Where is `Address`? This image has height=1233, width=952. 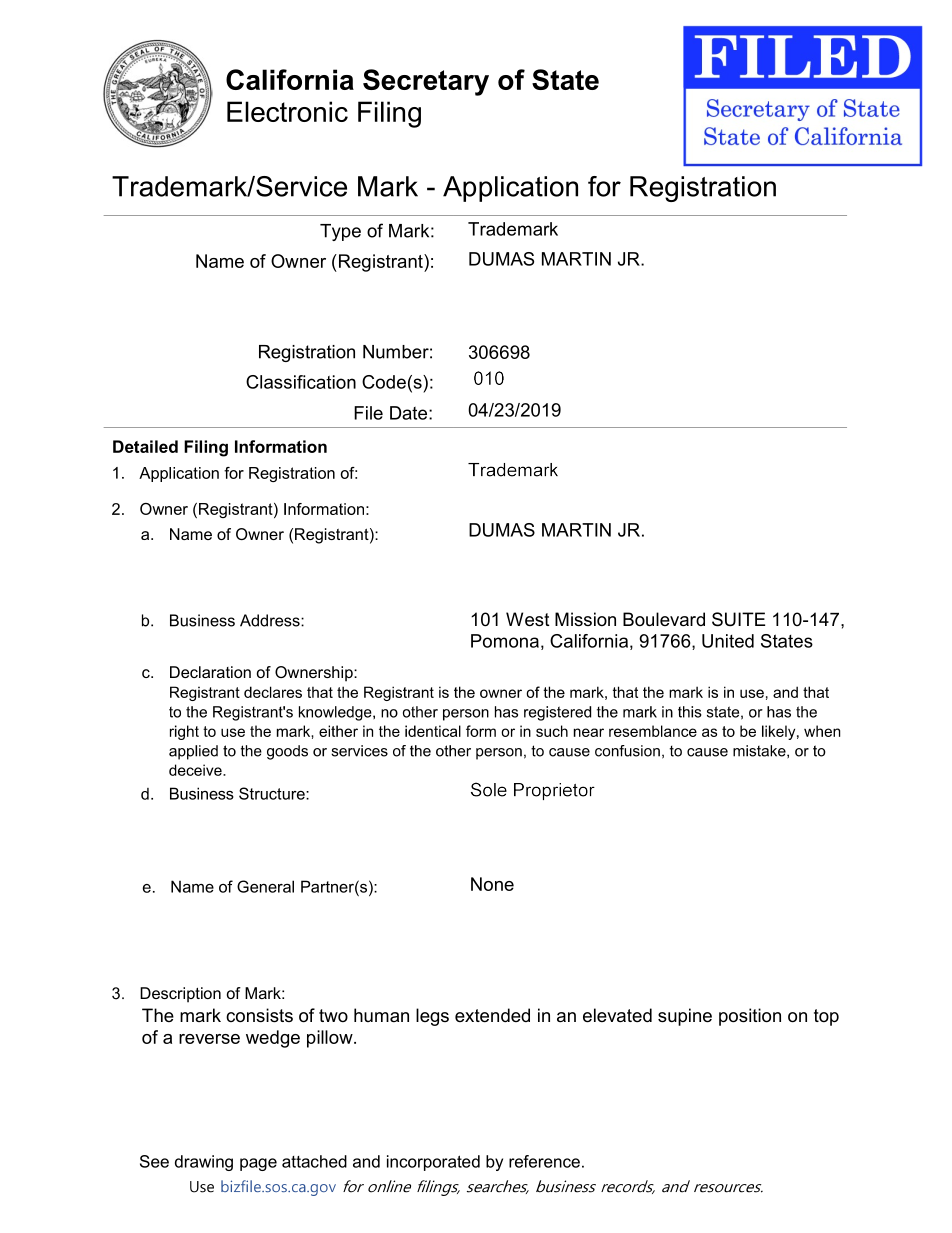 Address is located at coordinates (271, 620).
